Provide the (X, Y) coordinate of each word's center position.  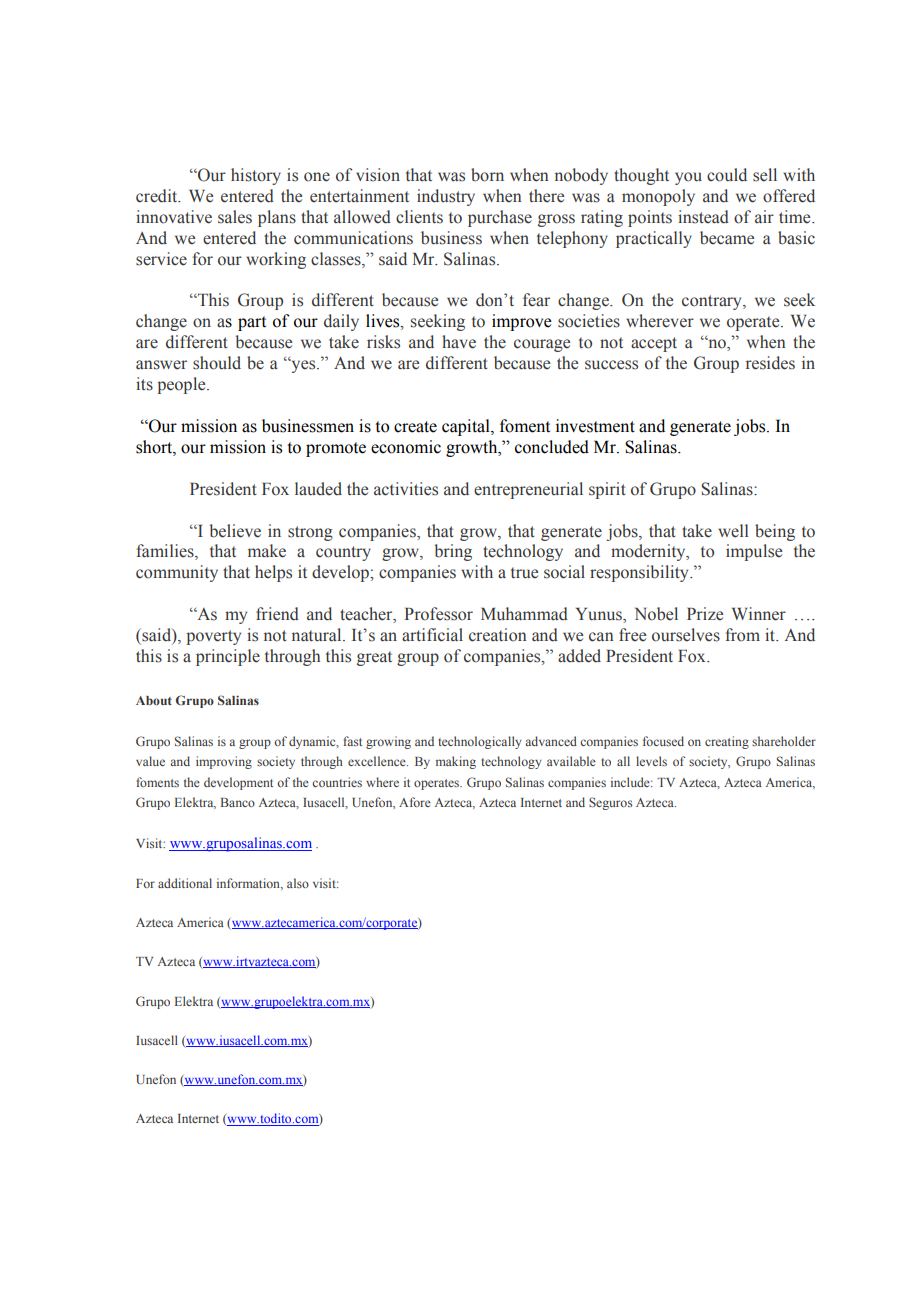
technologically (480, 742)
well (733, 531)
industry (446, 197)
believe (235, 531)
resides (770, 363)
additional (185, 883)
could (727, 175)
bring (453, 552)
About (154, 700)
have (459, 342)
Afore (415, 802)
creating (727, 742)
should (217, 363)
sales (235, 217)
